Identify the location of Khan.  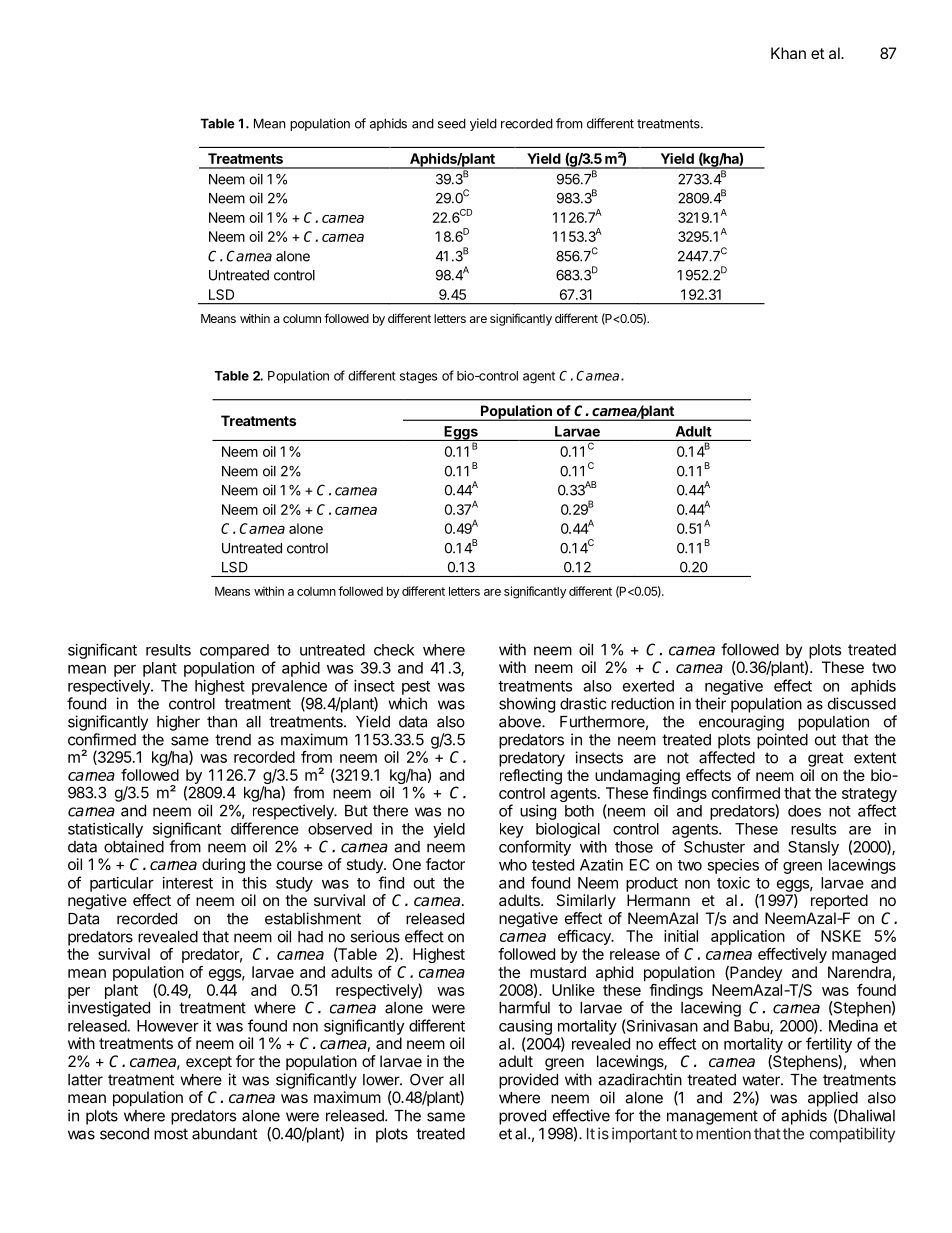
(788, 53).
